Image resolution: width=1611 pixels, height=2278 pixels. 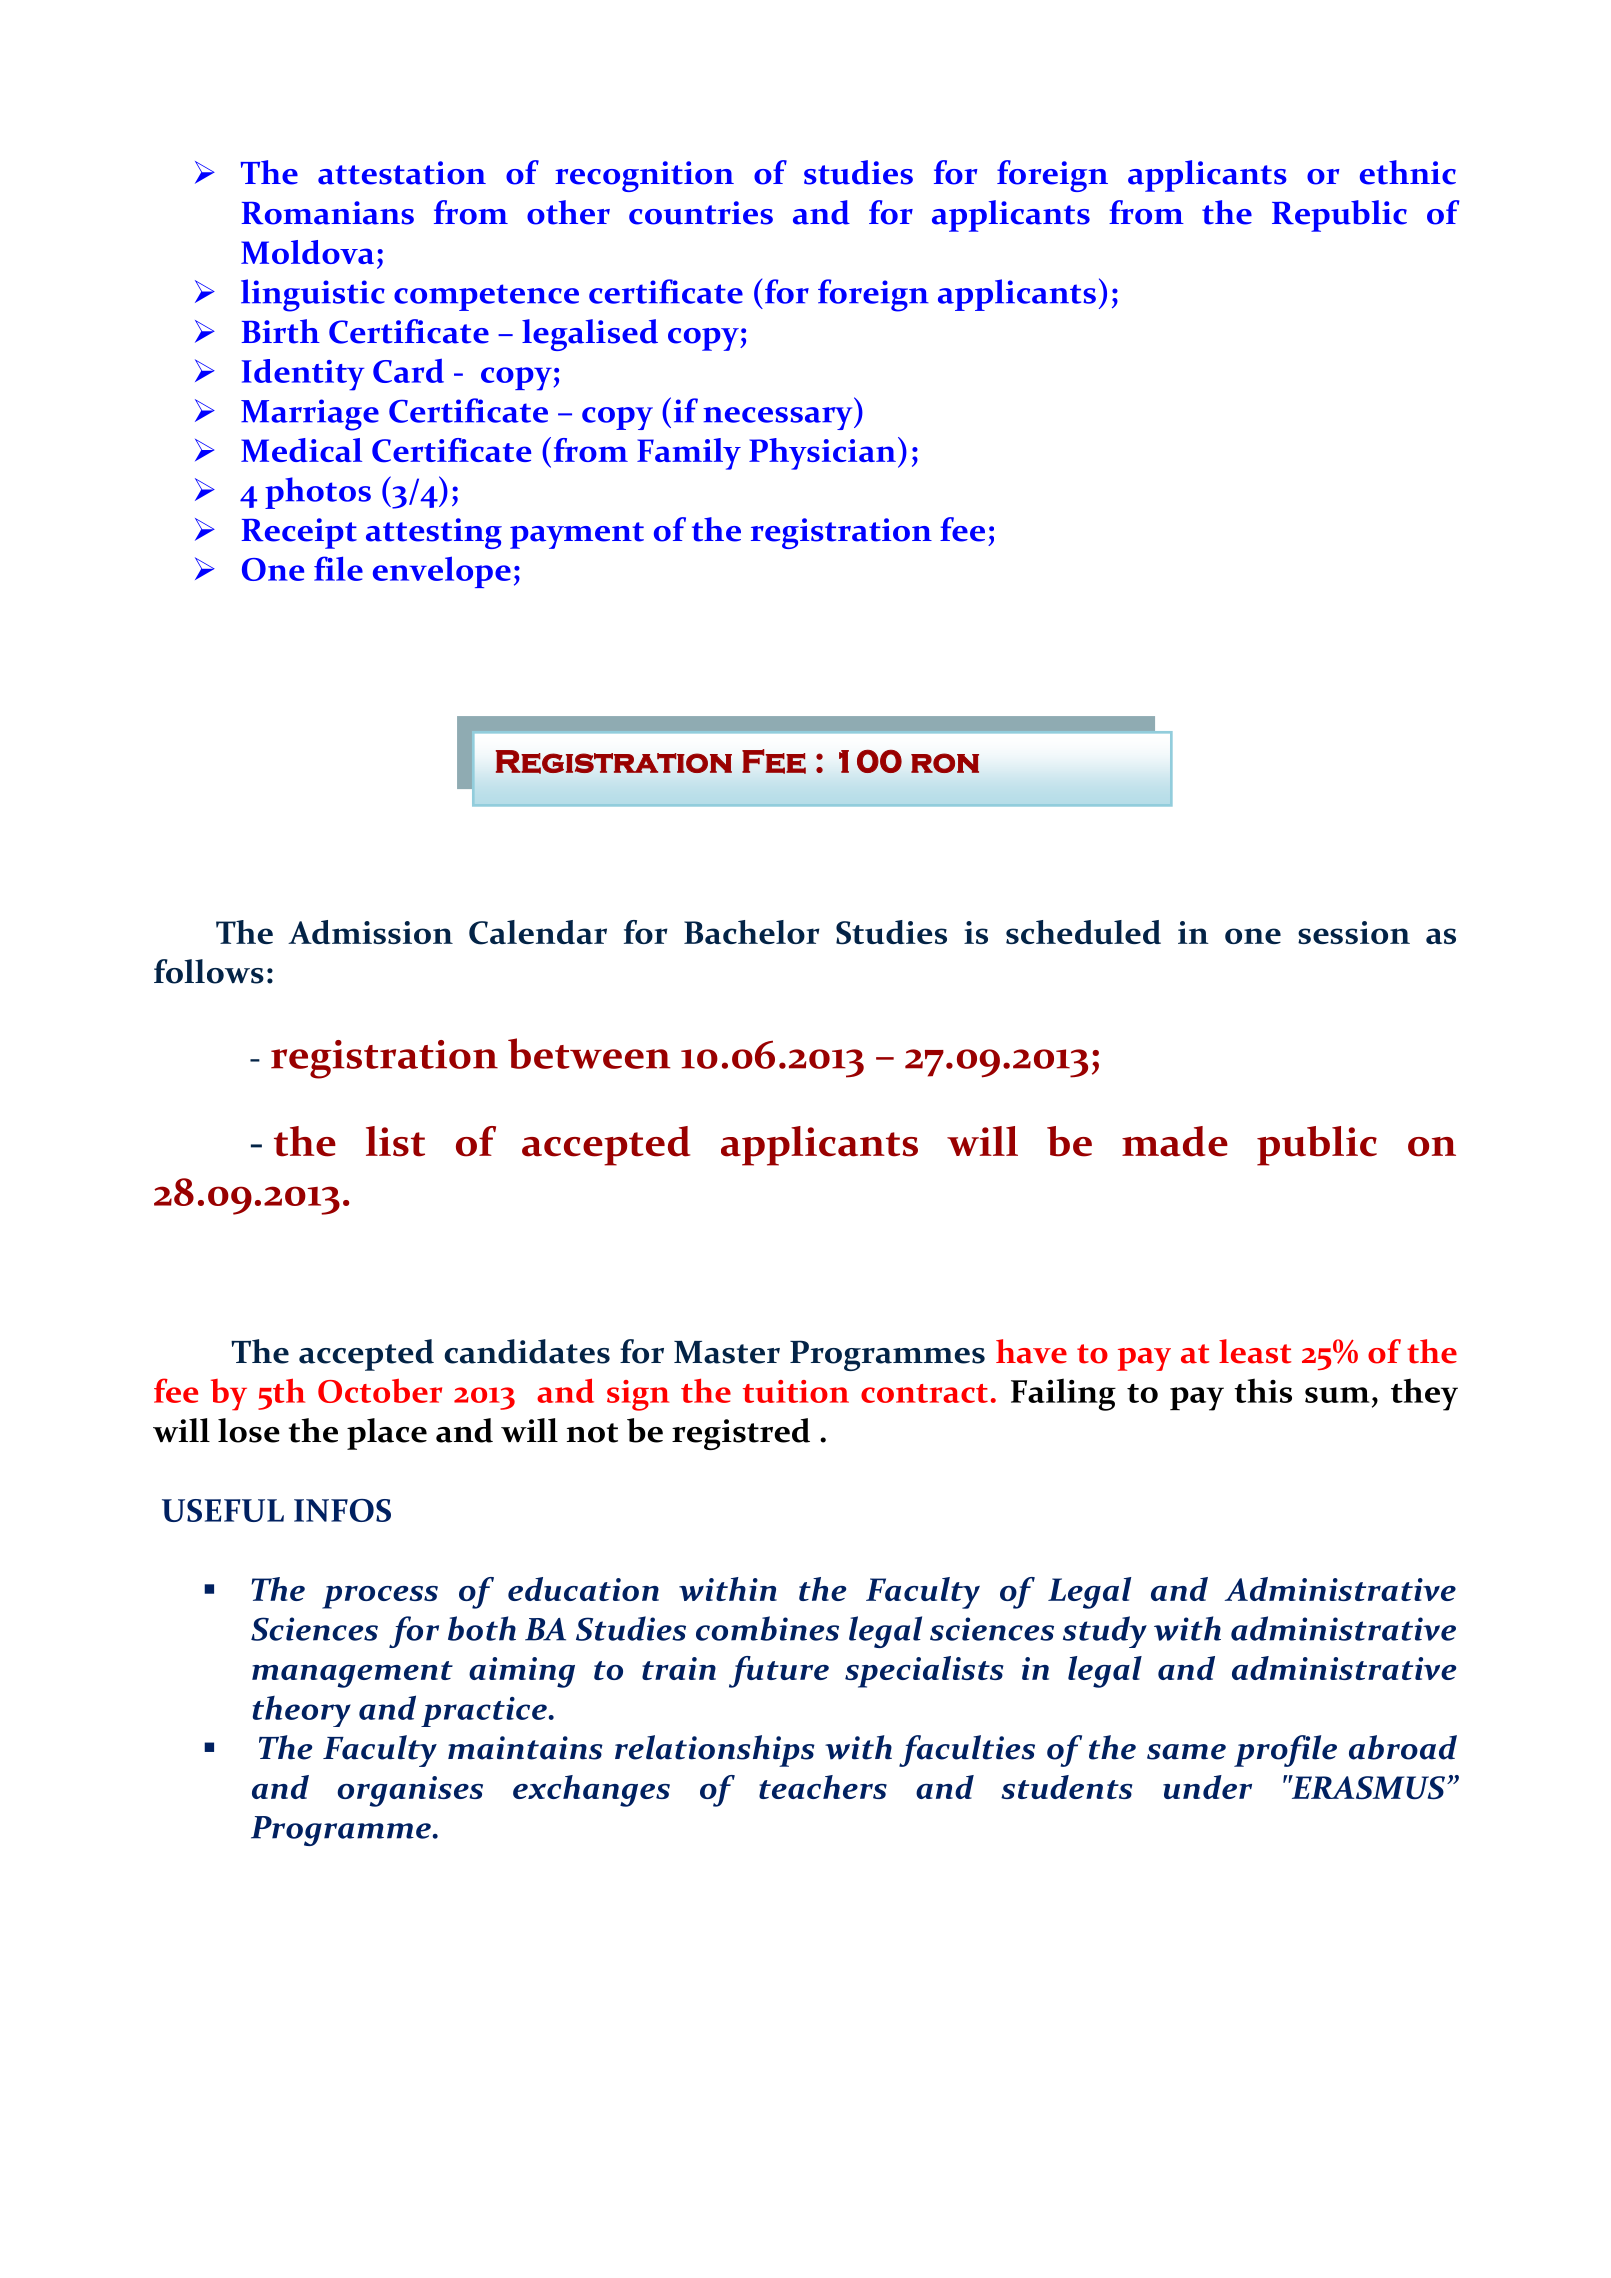 What do you see at coordinates (328, 213) in the screenshot?
I see `Romanians` at bounding box center [328, 213].
